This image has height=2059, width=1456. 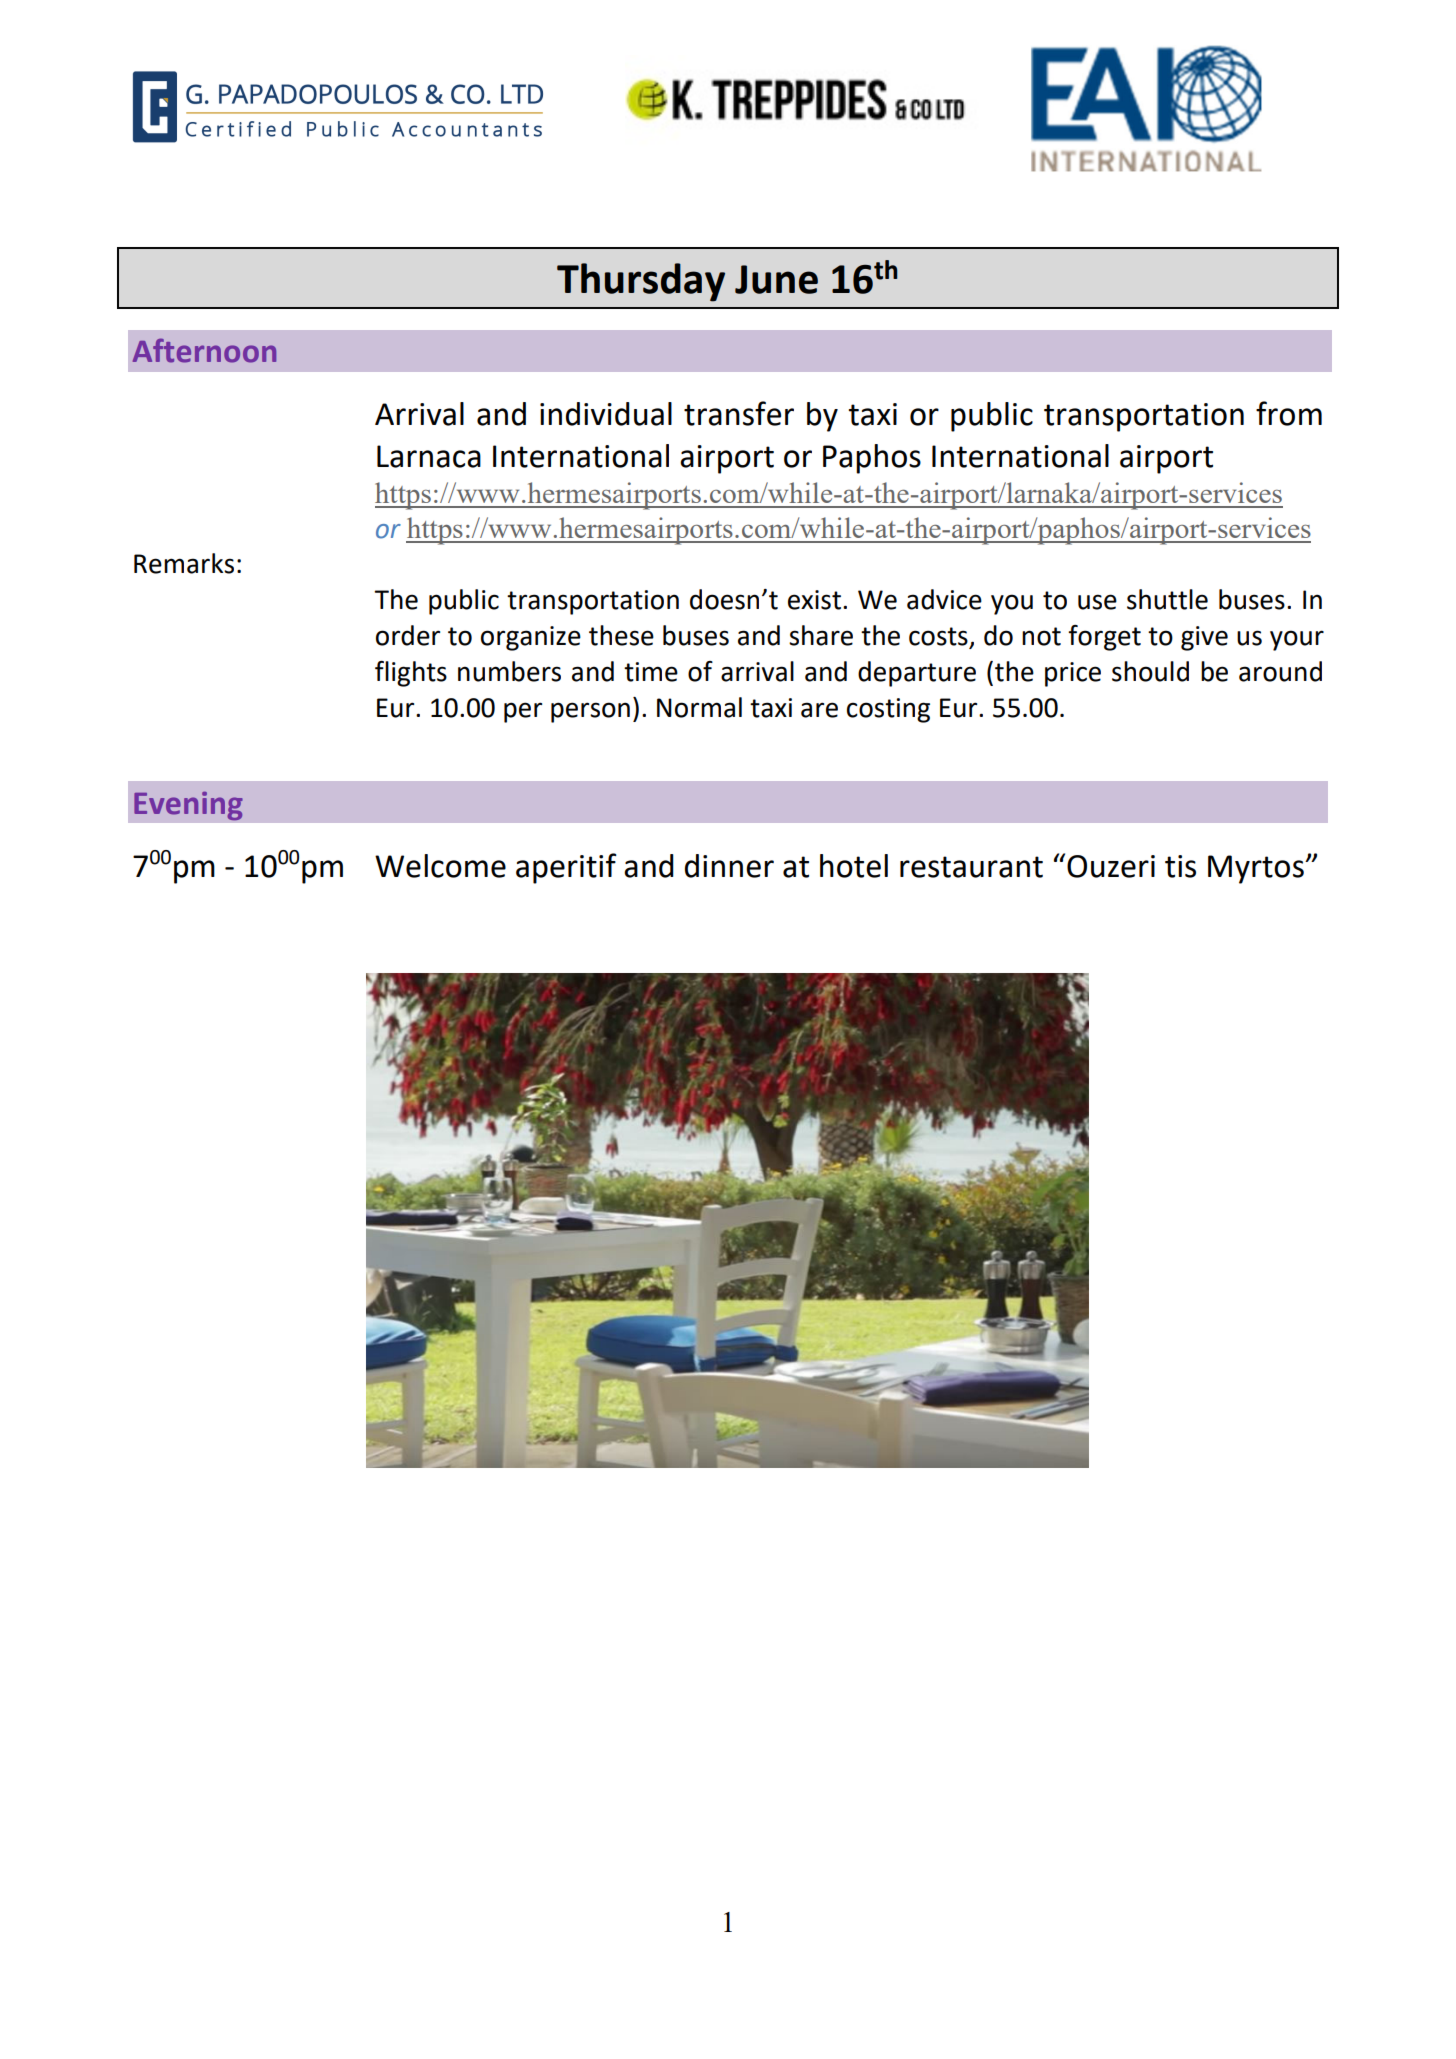 I want to click on dinner, so click(x=729, y=866).
